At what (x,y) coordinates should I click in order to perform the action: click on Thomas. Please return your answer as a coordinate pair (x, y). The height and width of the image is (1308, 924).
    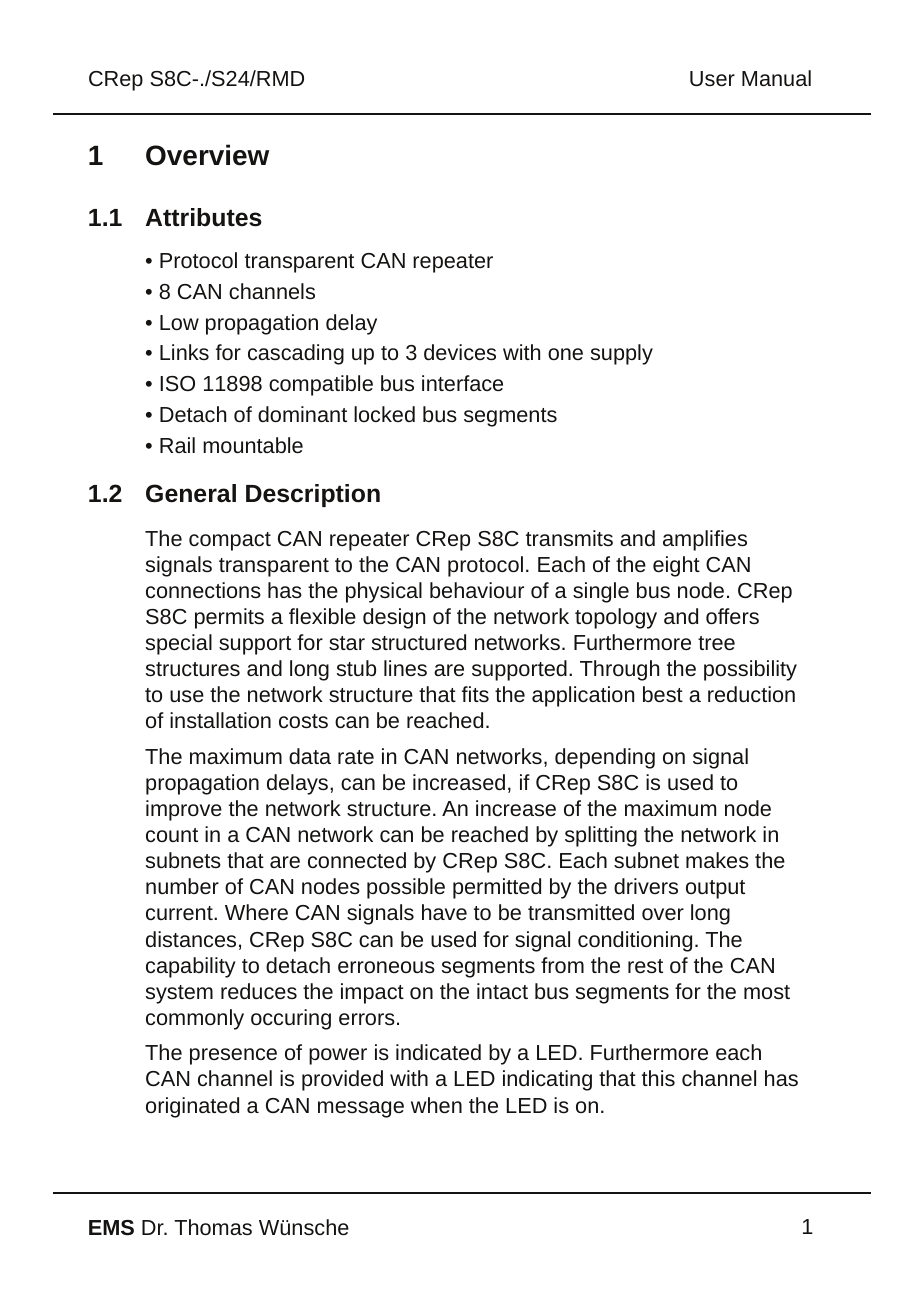
    Looking at the image, I should click on (213, 1227).
